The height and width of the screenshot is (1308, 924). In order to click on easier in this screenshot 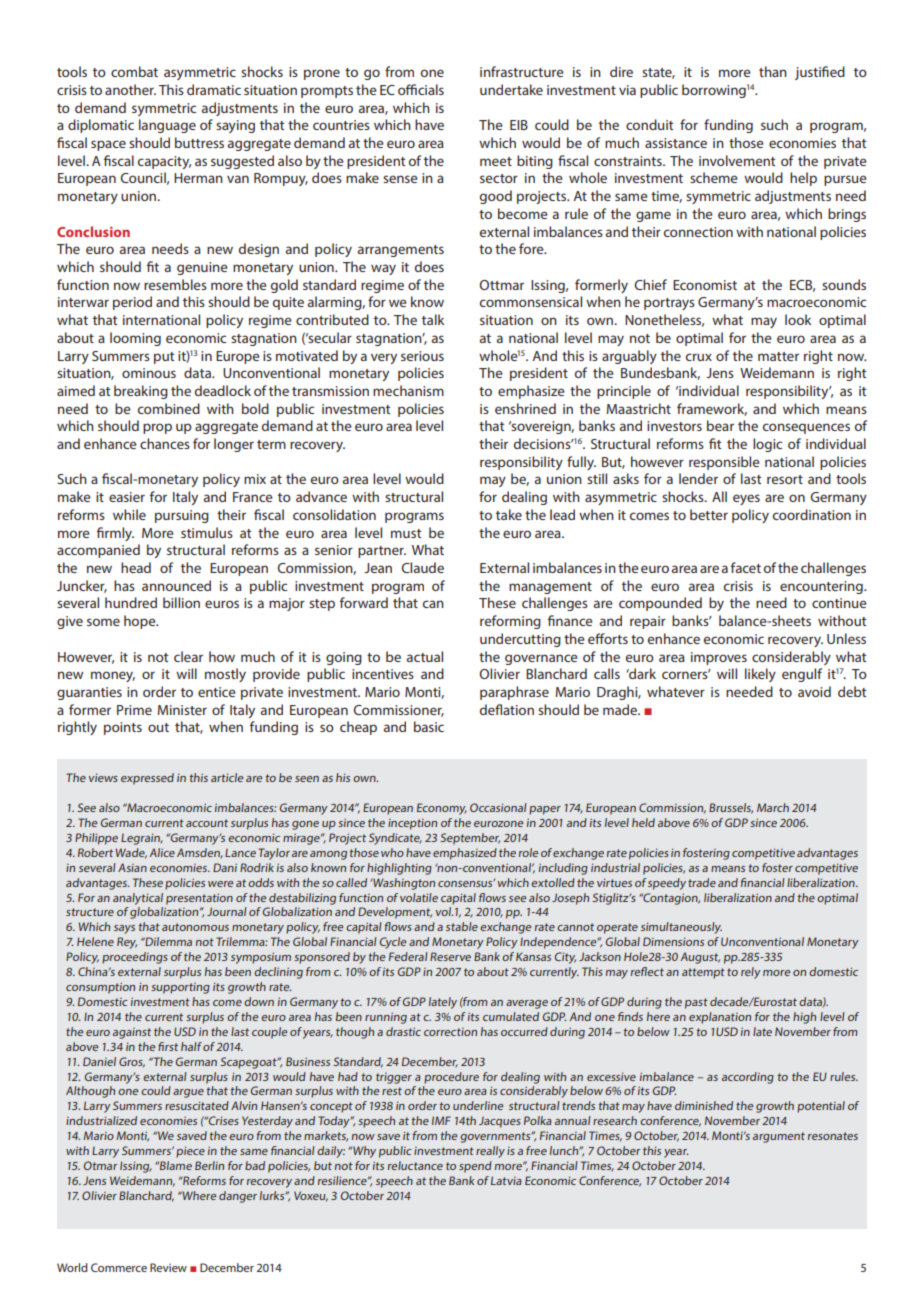, I will do `click(127, 497)`.
